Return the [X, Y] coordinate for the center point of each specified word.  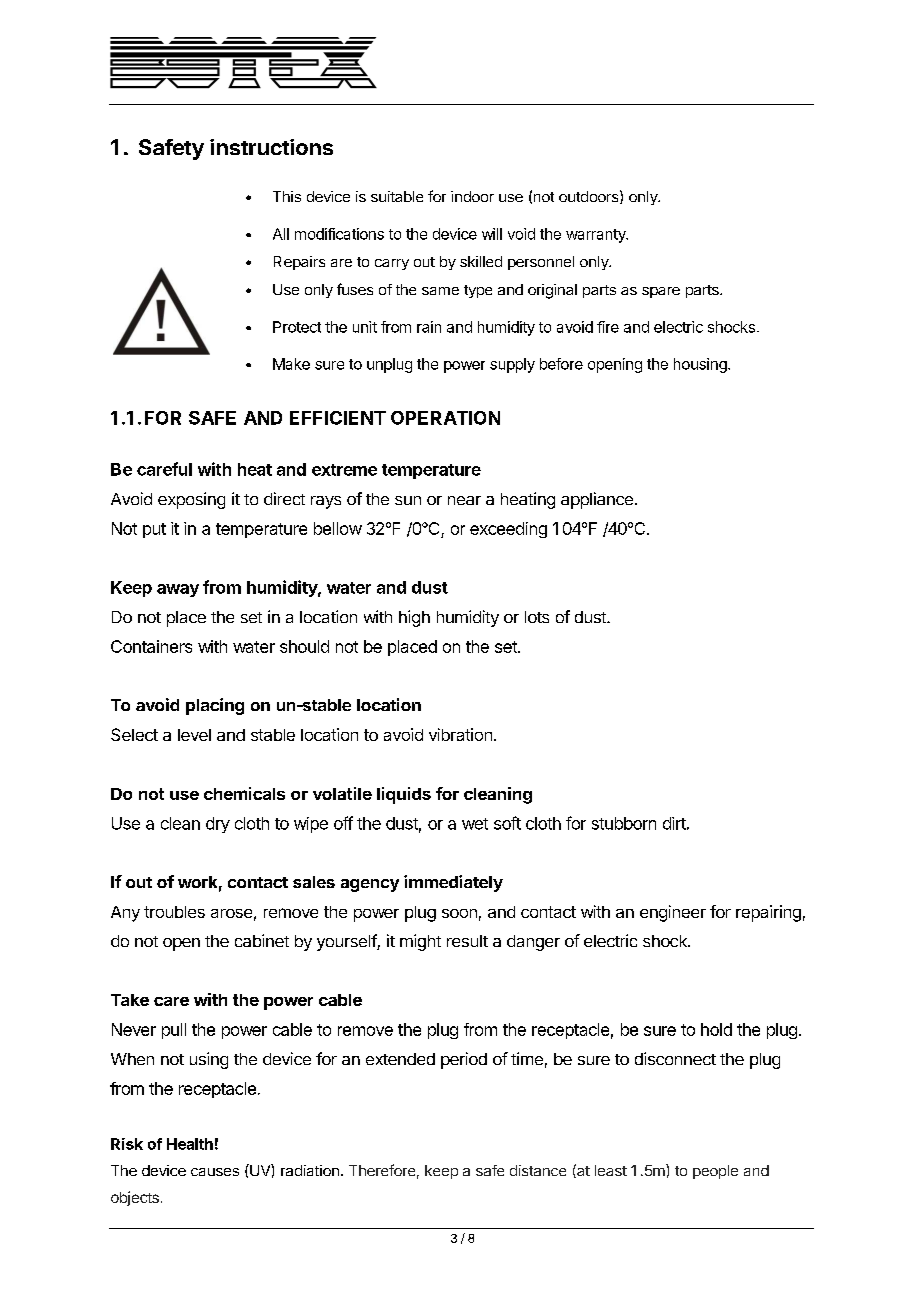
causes [215, 1172]
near [464, 500]
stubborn [624, 823]
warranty [597, 236]
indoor [472, 196]
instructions [271, 147]
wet [475, 824]
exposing [191, 500]
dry [218, 825]
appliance [597, 500]
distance [538, 1170]
